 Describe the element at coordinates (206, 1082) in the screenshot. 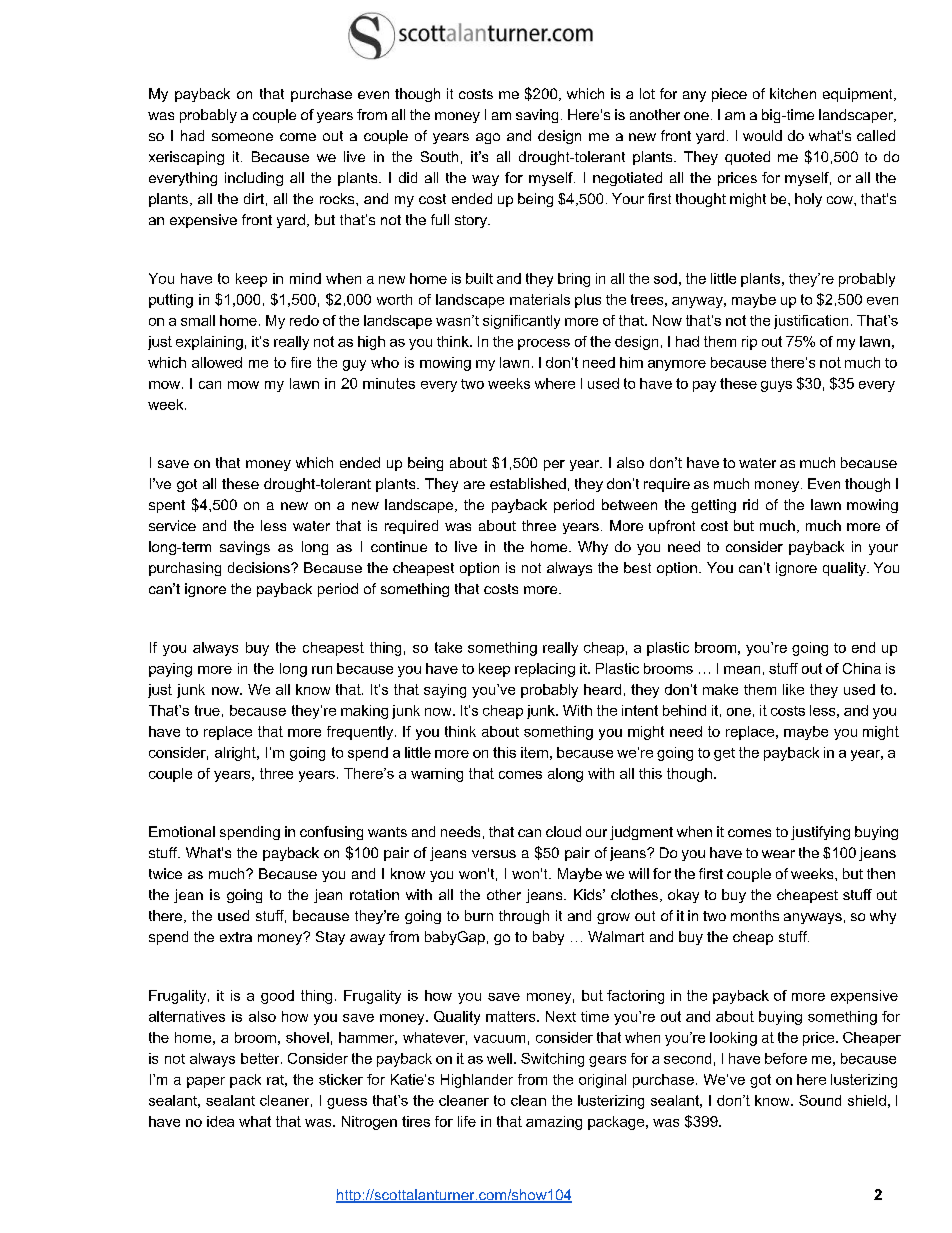

I see `paper` at that location.
